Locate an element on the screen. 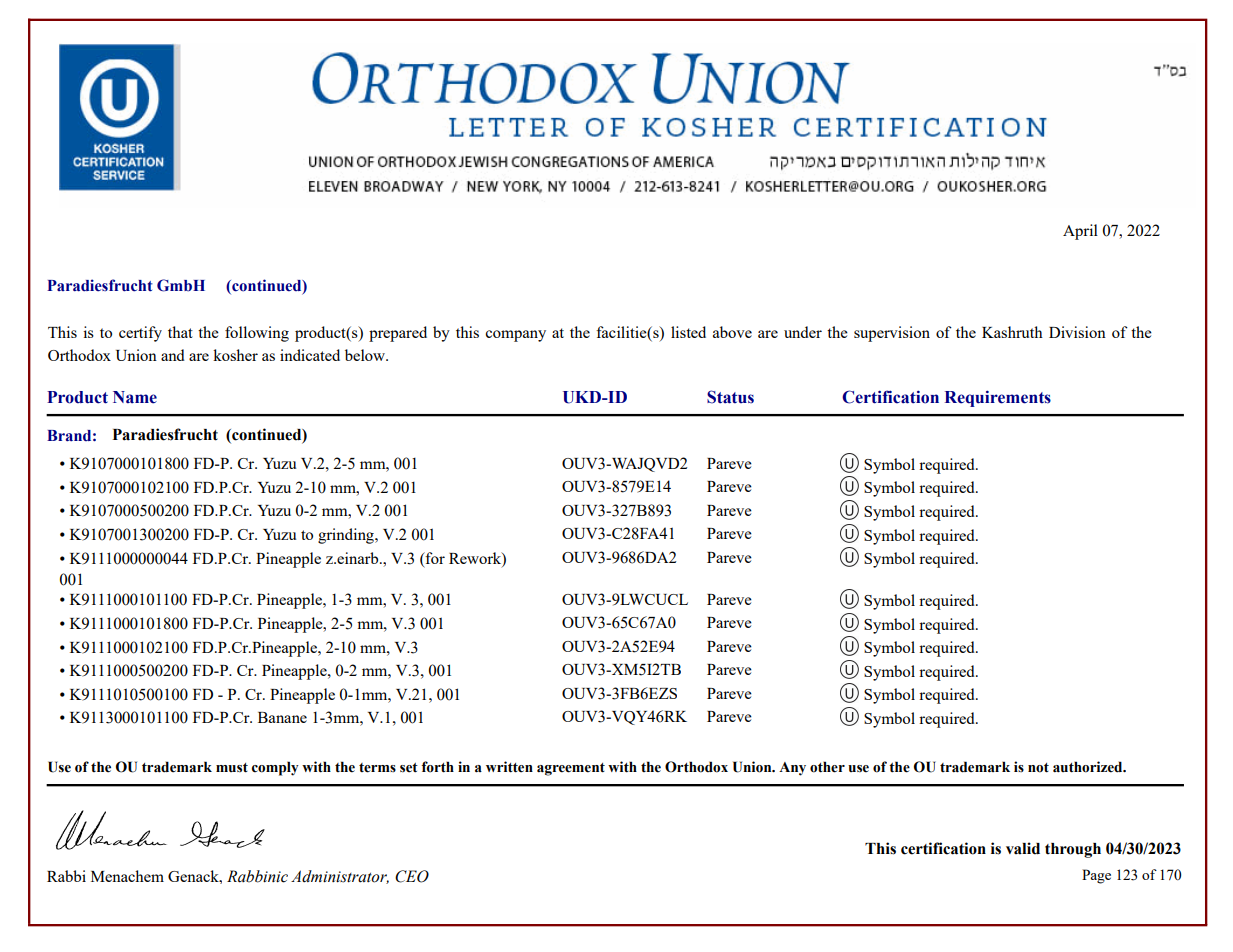 This screenshot has width=1233, height=952. Status is located at coordinates (730, 397).
